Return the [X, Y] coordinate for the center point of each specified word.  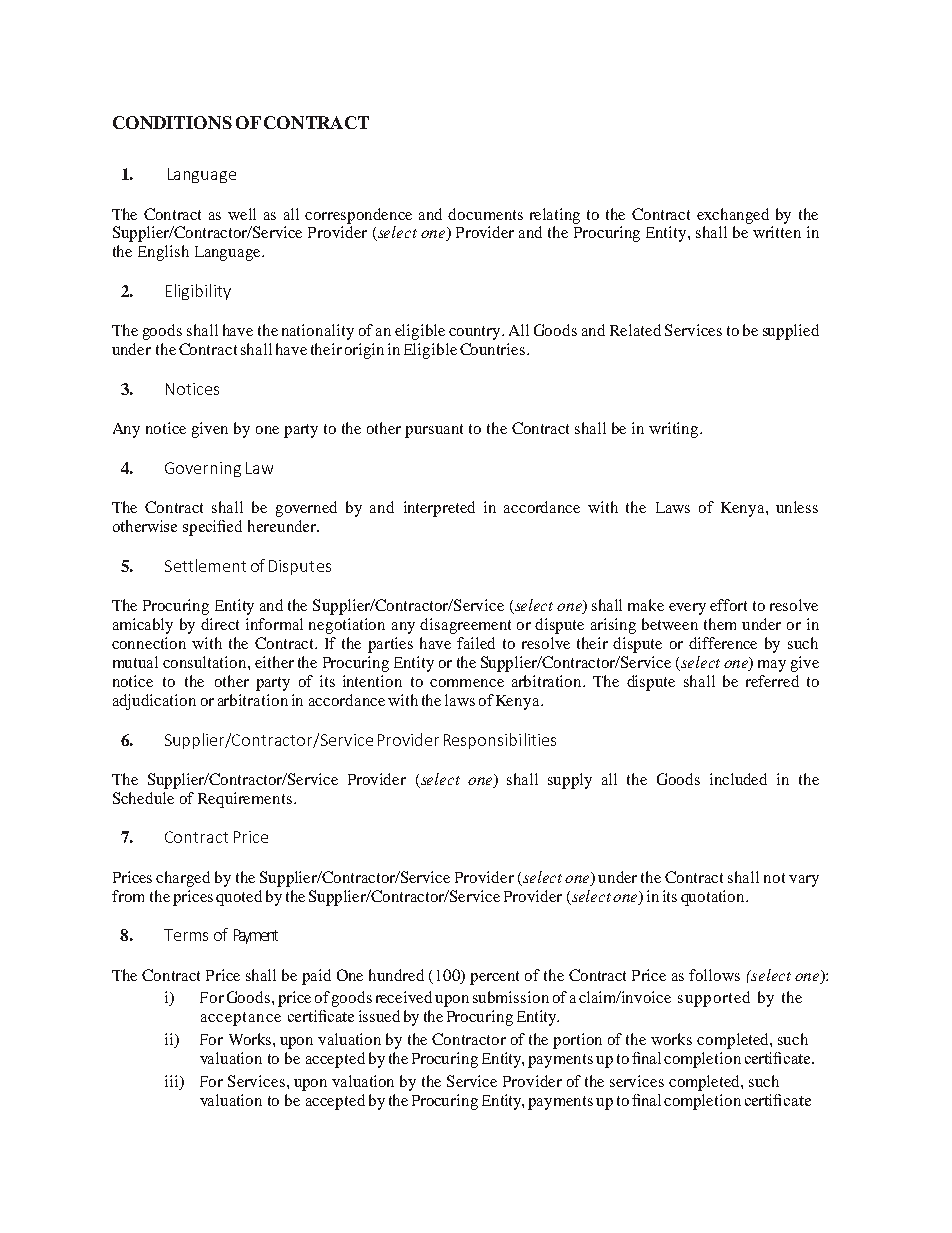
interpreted [439, 509]
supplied [791, 332]
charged [183, 879]
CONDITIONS [172, 122]
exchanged [733, 216]
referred [772, 681]
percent [494, 978]
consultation [206, 662]
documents [485, 214]
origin [364, 351]
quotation [714, 898]
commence [467, 683]
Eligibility [198, 292]
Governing [203, 469]
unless [797, 507]
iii [173, 1081]
